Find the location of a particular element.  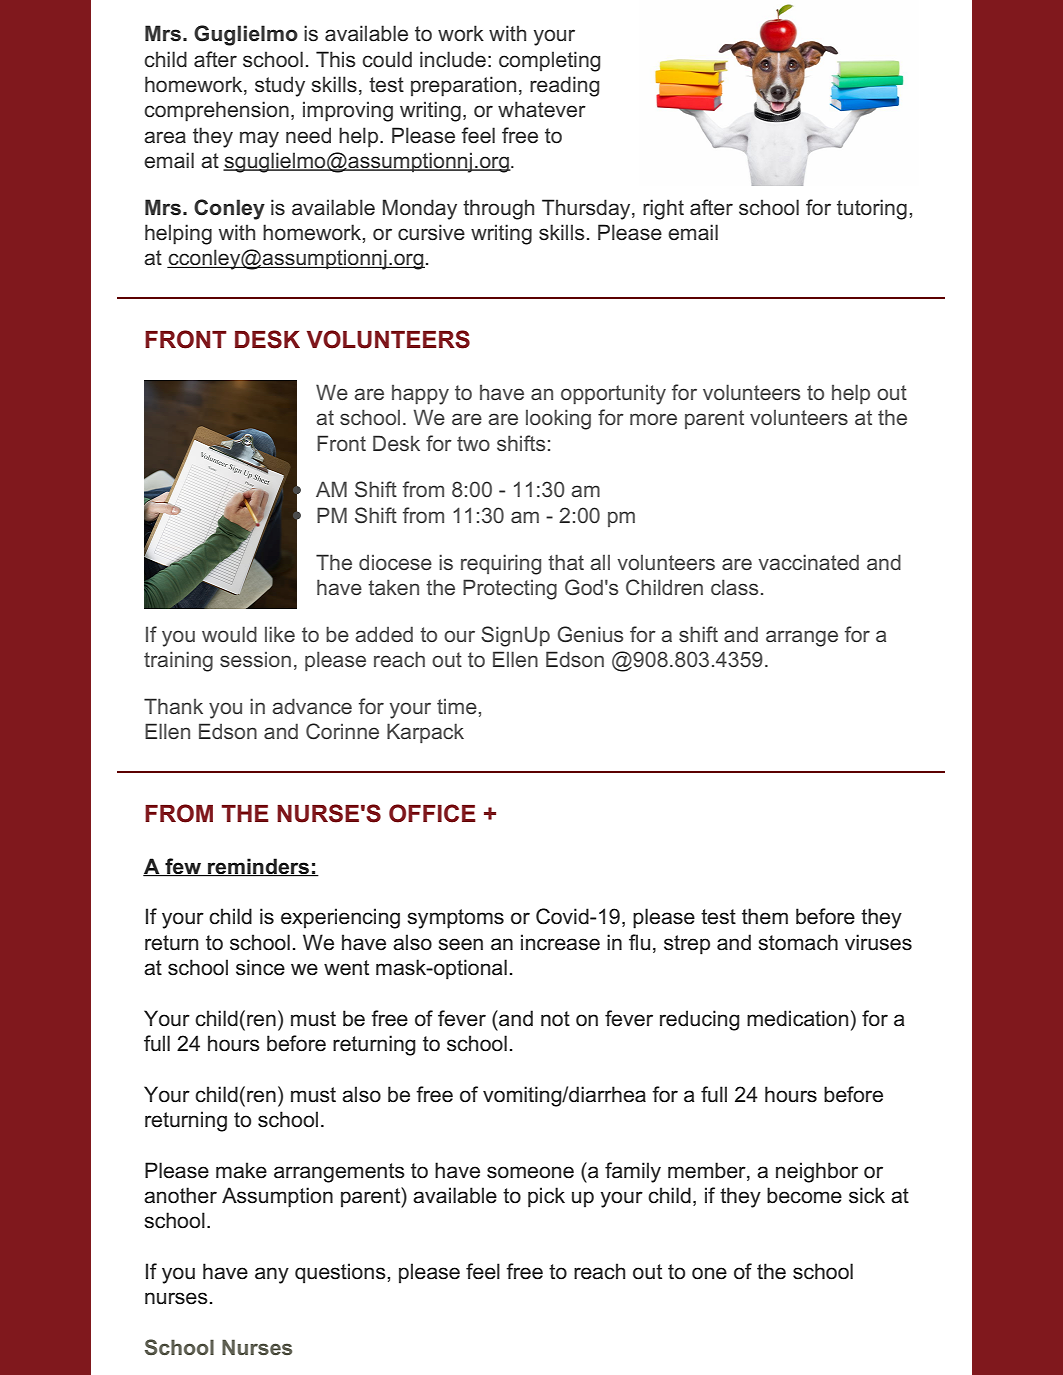

any is located at coordinates (272, 1275).
